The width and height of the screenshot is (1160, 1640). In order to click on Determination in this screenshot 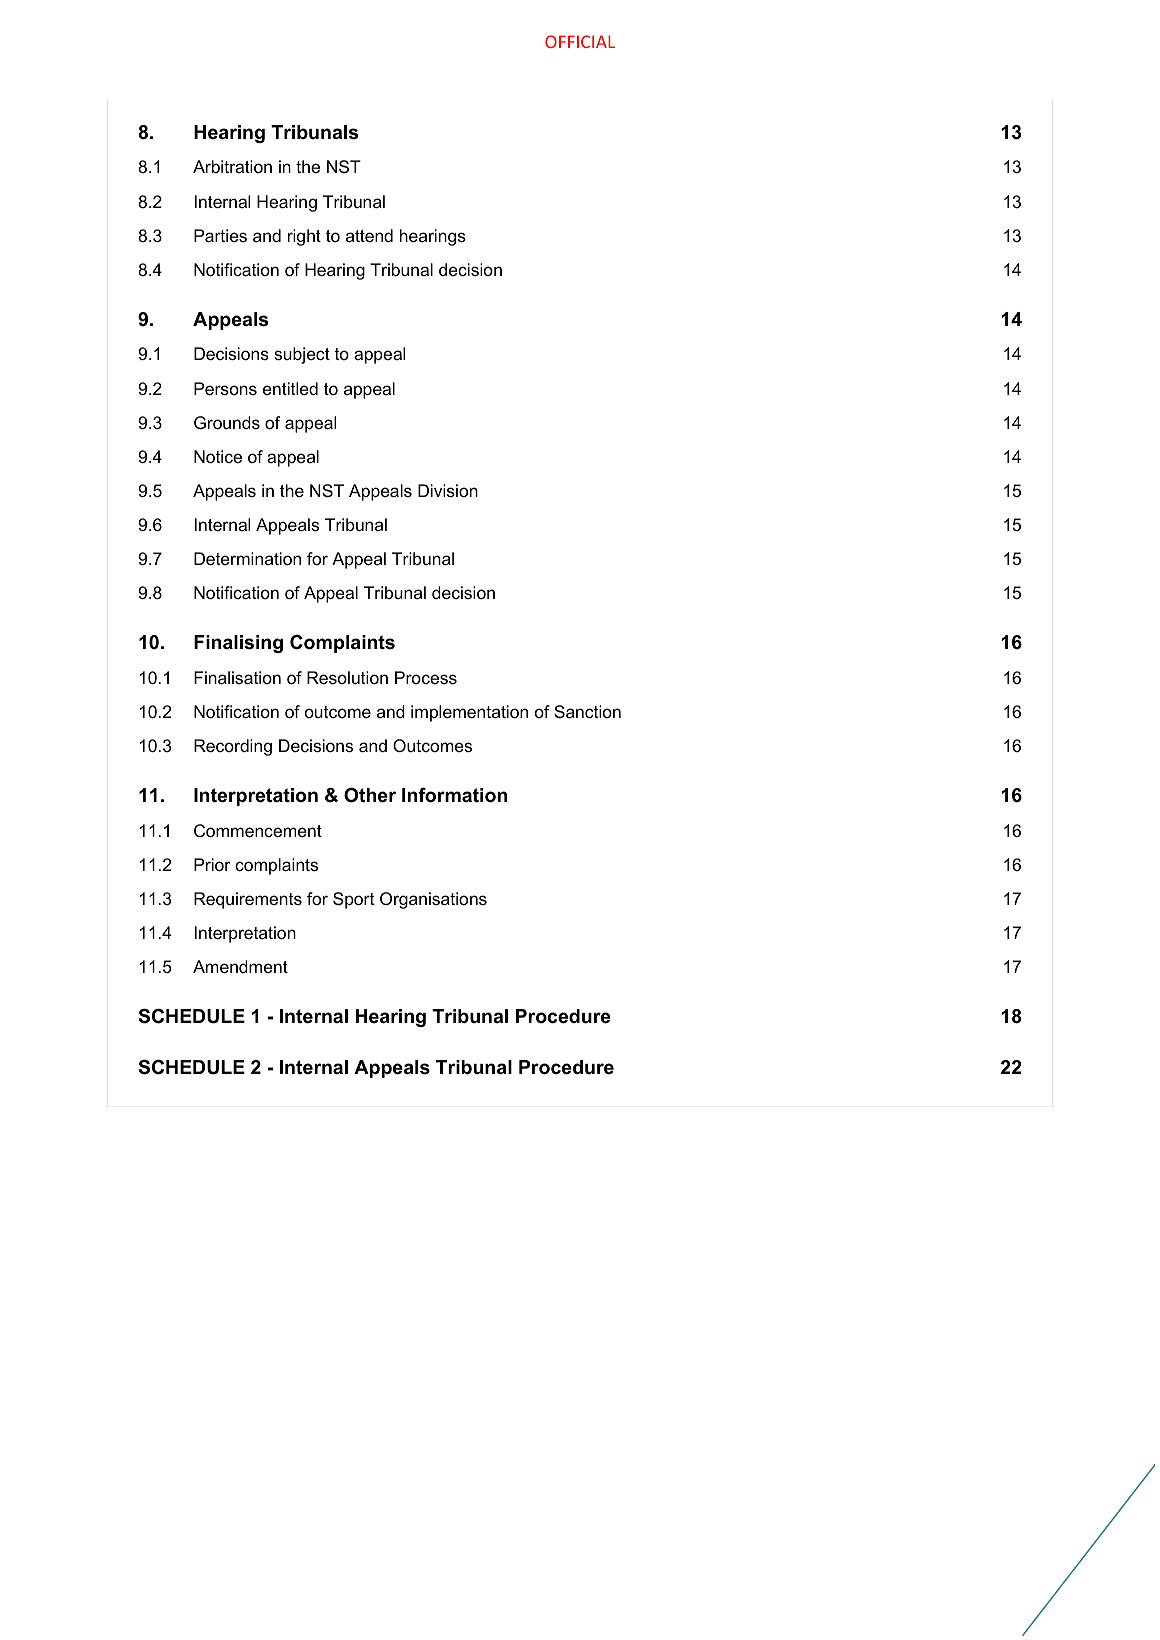, I will do `click(247, 559)`.
